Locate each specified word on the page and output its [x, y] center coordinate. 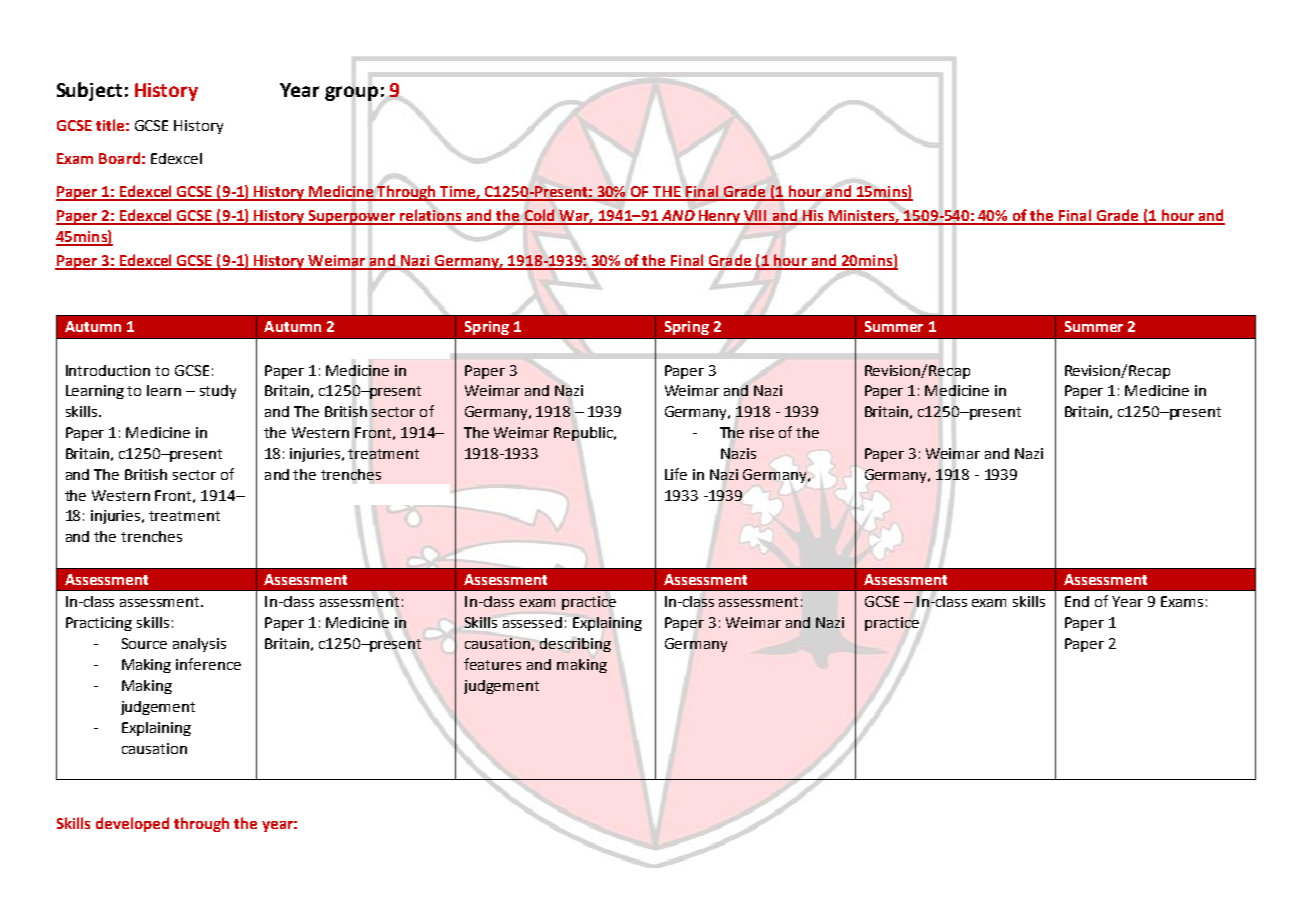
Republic [584, 434]
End [1077, 601]
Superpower [352, 217]
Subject [89, 91]
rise [762, 432]
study [218, 392]
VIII [756, 217]
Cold [539, 216]
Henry [720, 217]
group [351, 93]
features [492, 664]
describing [575, 645]
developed [132, 824]
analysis [199, 645]
